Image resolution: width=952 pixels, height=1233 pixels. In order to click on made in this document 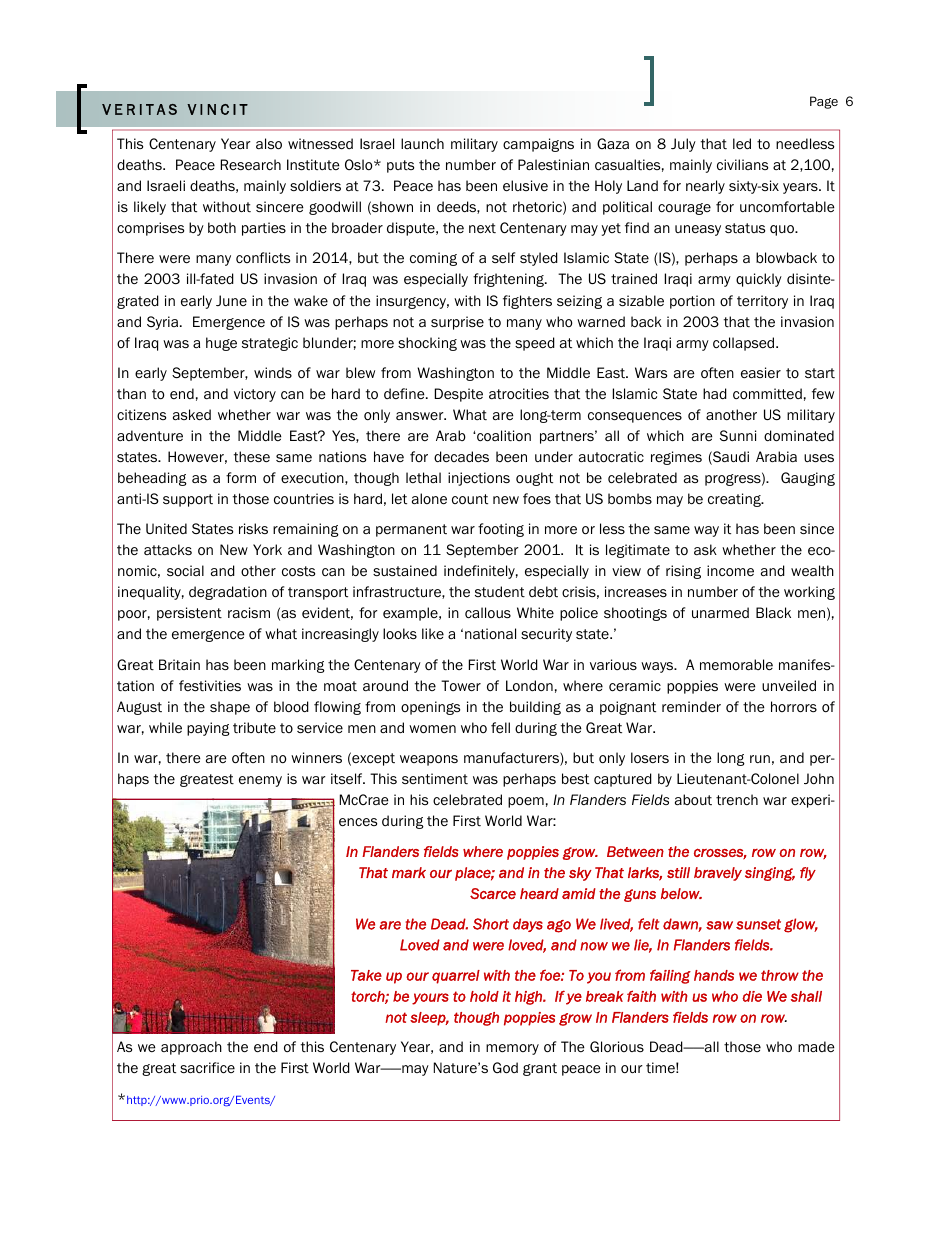, I will do `click(816, 1046)`.
